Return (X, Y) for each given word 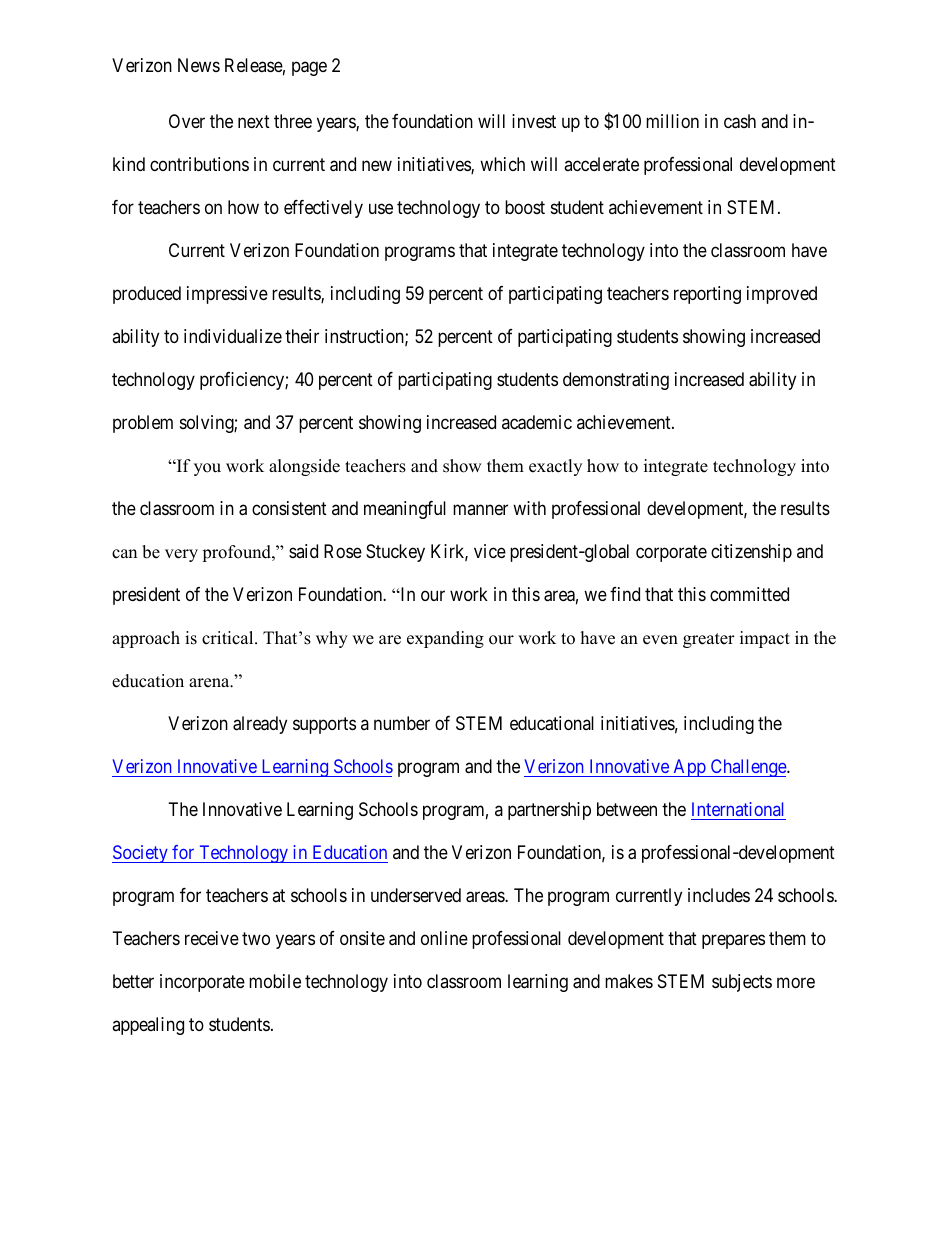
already (260, 725)
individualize (233, 336)
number (402, 723)
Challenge (748, 768)
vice (490, 551)
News (199, 65)
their (302, 336)
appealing (148, 1026)
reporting (707, 295)
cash (740, 121)
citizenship (751, 553)
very (181, 555)
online (444, 938)
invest (534, 121)
